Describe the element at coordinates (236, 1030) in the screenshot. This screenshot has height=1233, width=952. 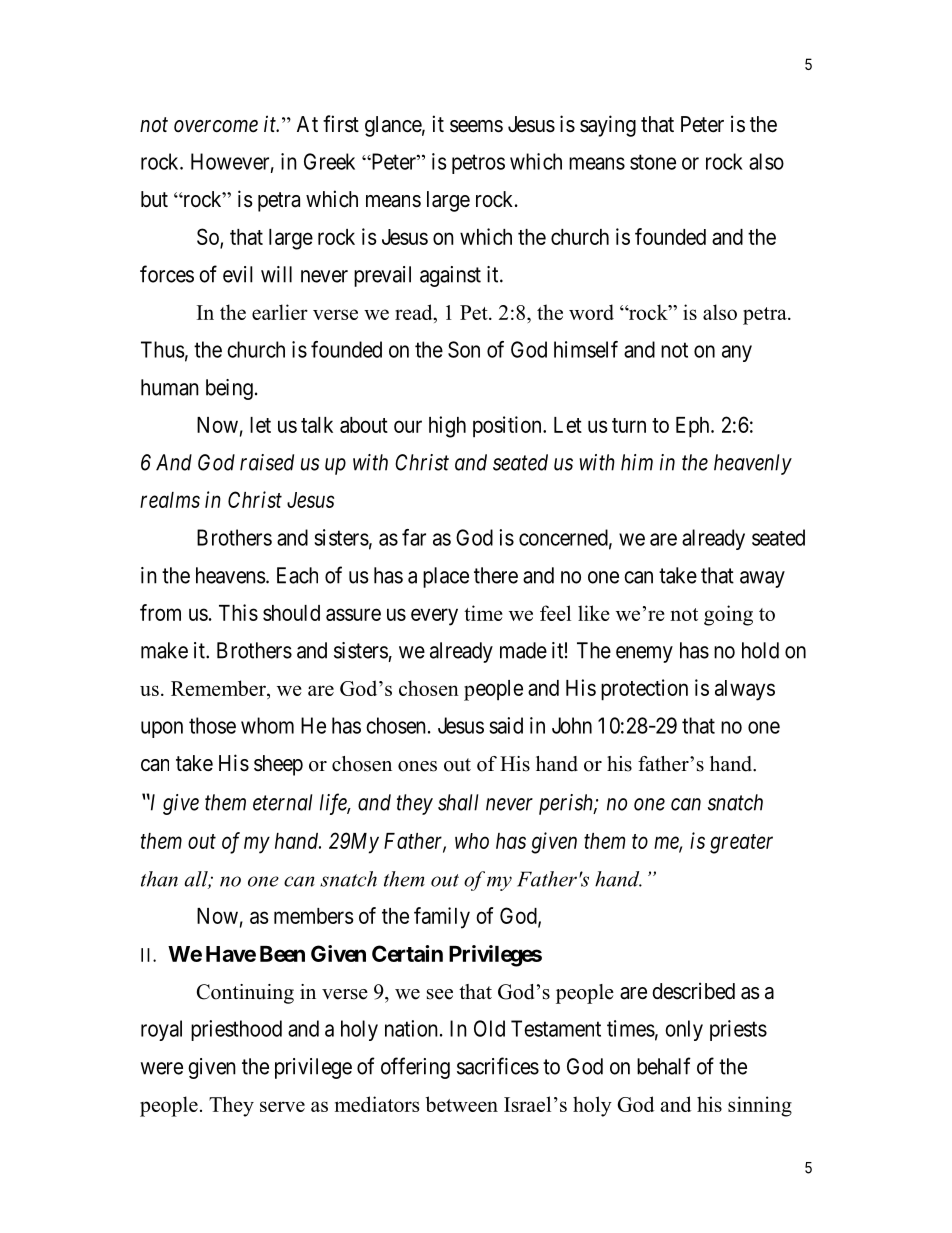
I see `priesthood` at that location.
